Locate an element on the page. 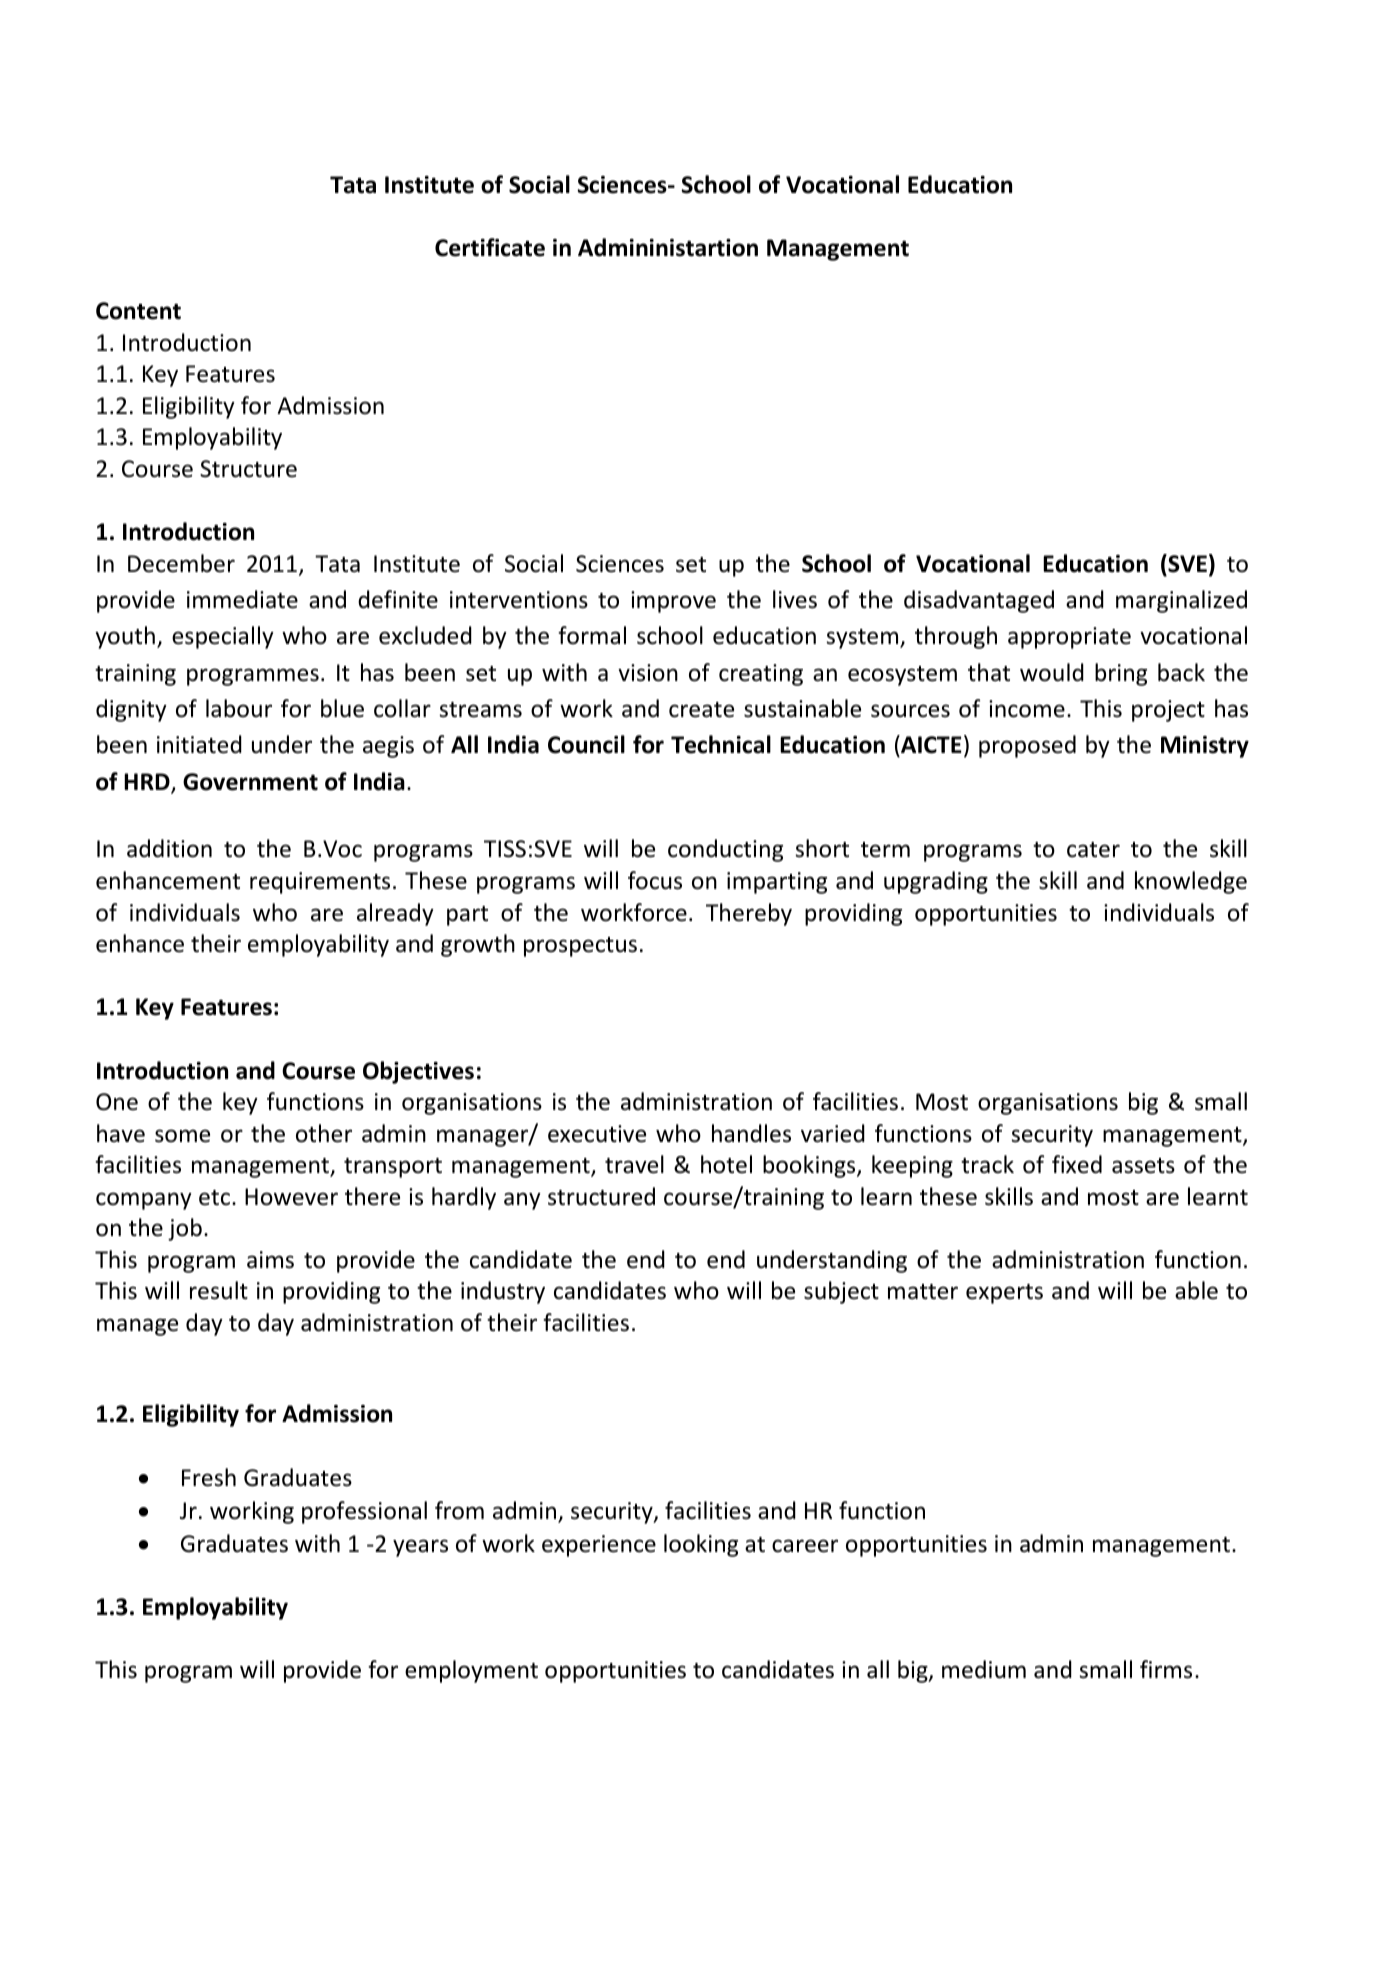 The width and height of the page is (1399, 1979). looking is located at coordinates (701, 1545).
